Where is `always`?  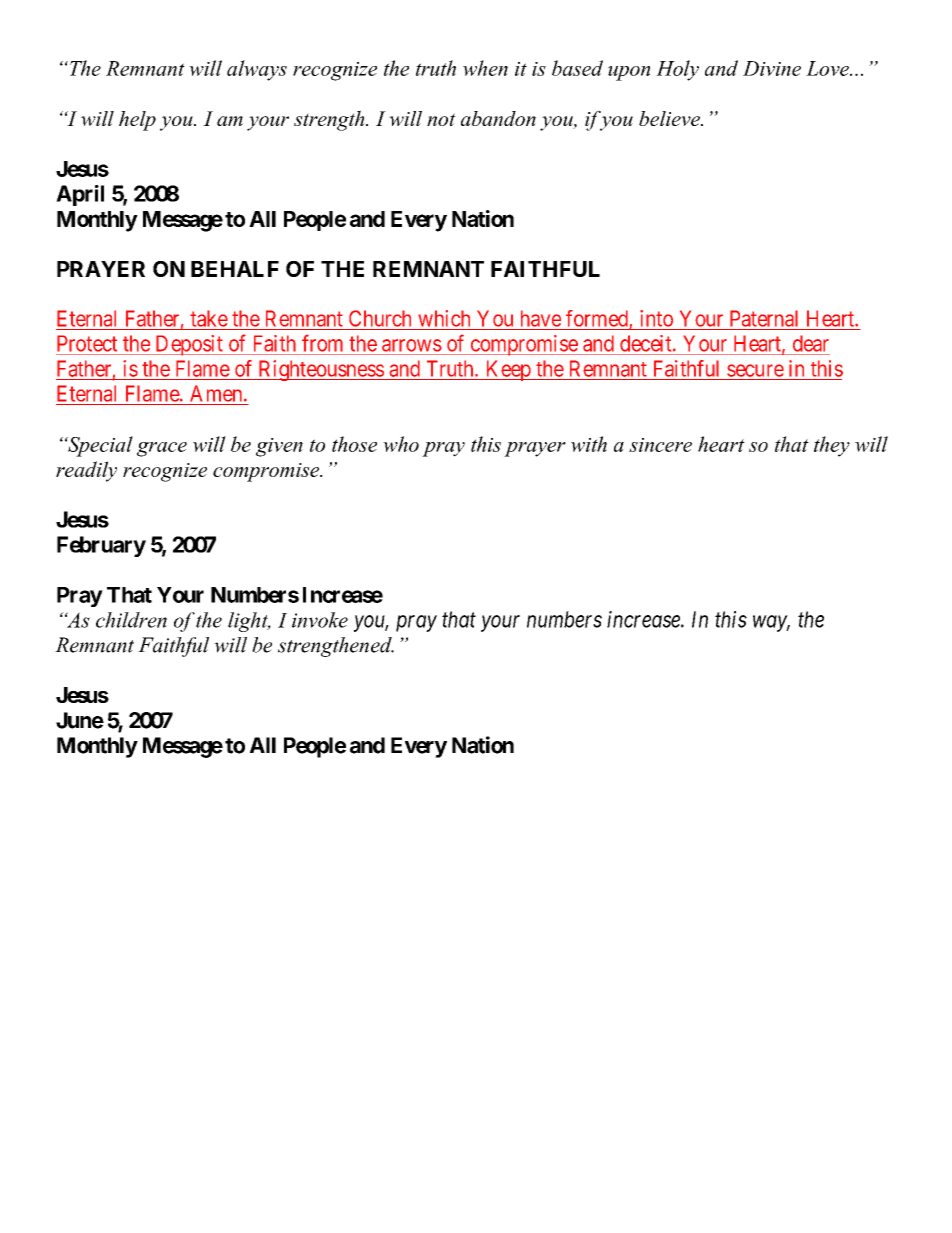 always is located at coordinates (257, 70).
